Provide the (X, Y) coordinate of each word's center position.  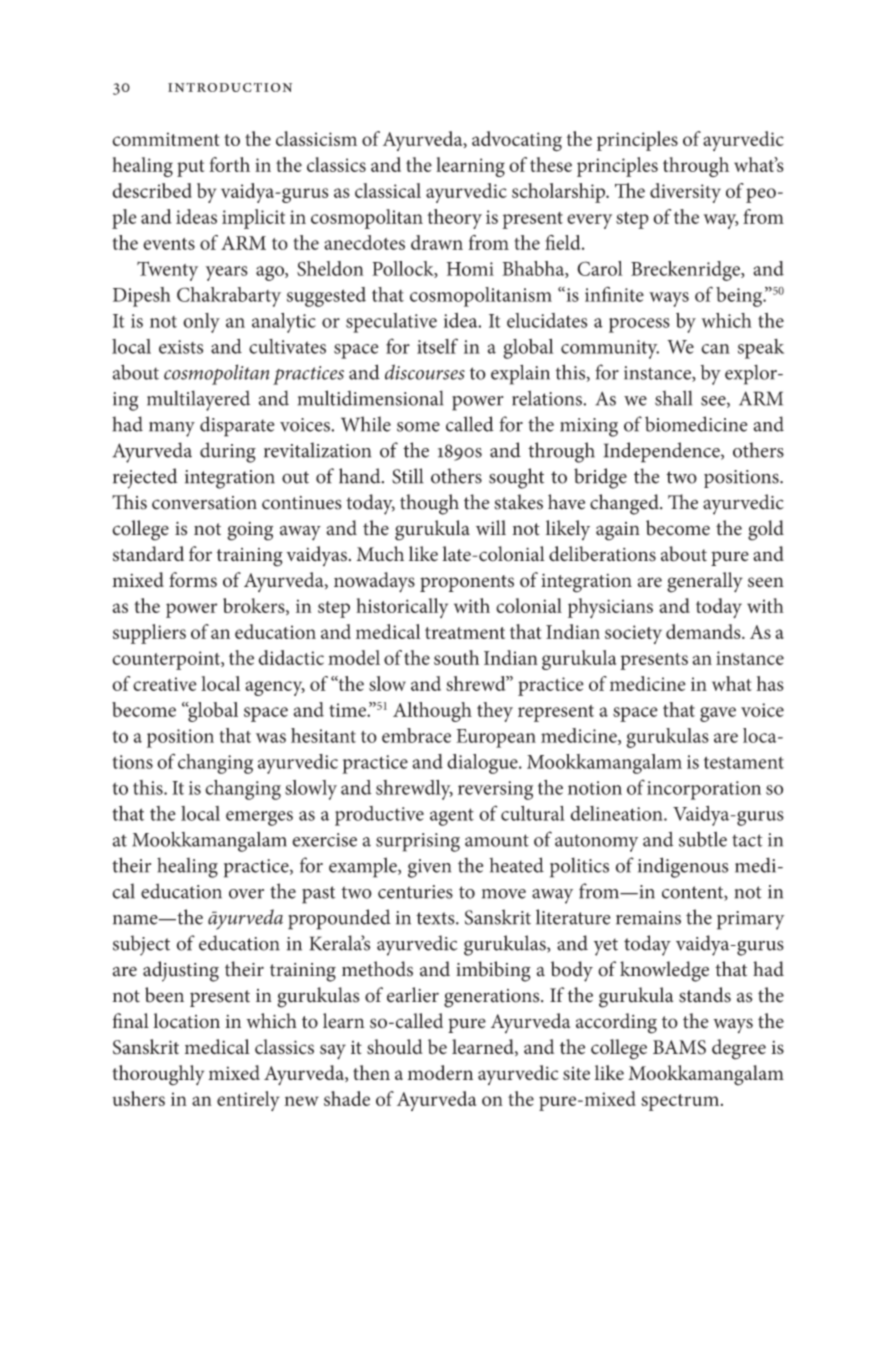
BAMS (679, 1047)
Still (408, 476)
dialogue (483, 764)
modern (440, 1072)
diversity (685, 193)
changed (625, 504)
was (271, 738)
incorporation (704, 790)
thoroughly (158, 1075)
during (228, 452)
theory (454, 219)
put (190, 168)
